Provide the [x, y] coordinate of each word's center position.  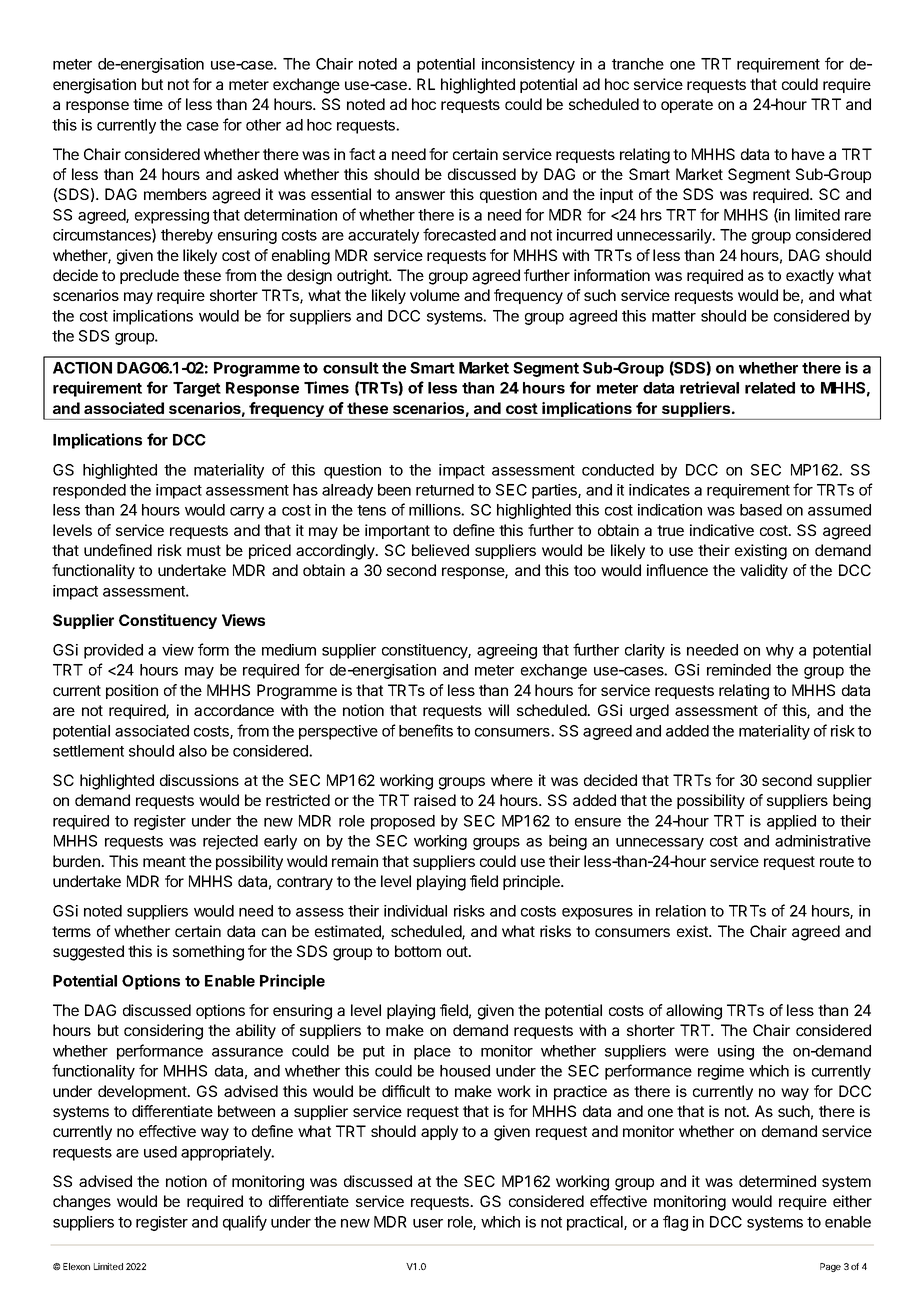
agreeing [507, 651]
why [780, 651]
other [263, 125]
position [132, 691]
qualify [245, 1223]
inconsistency [528, 65]
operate [687, 106]
